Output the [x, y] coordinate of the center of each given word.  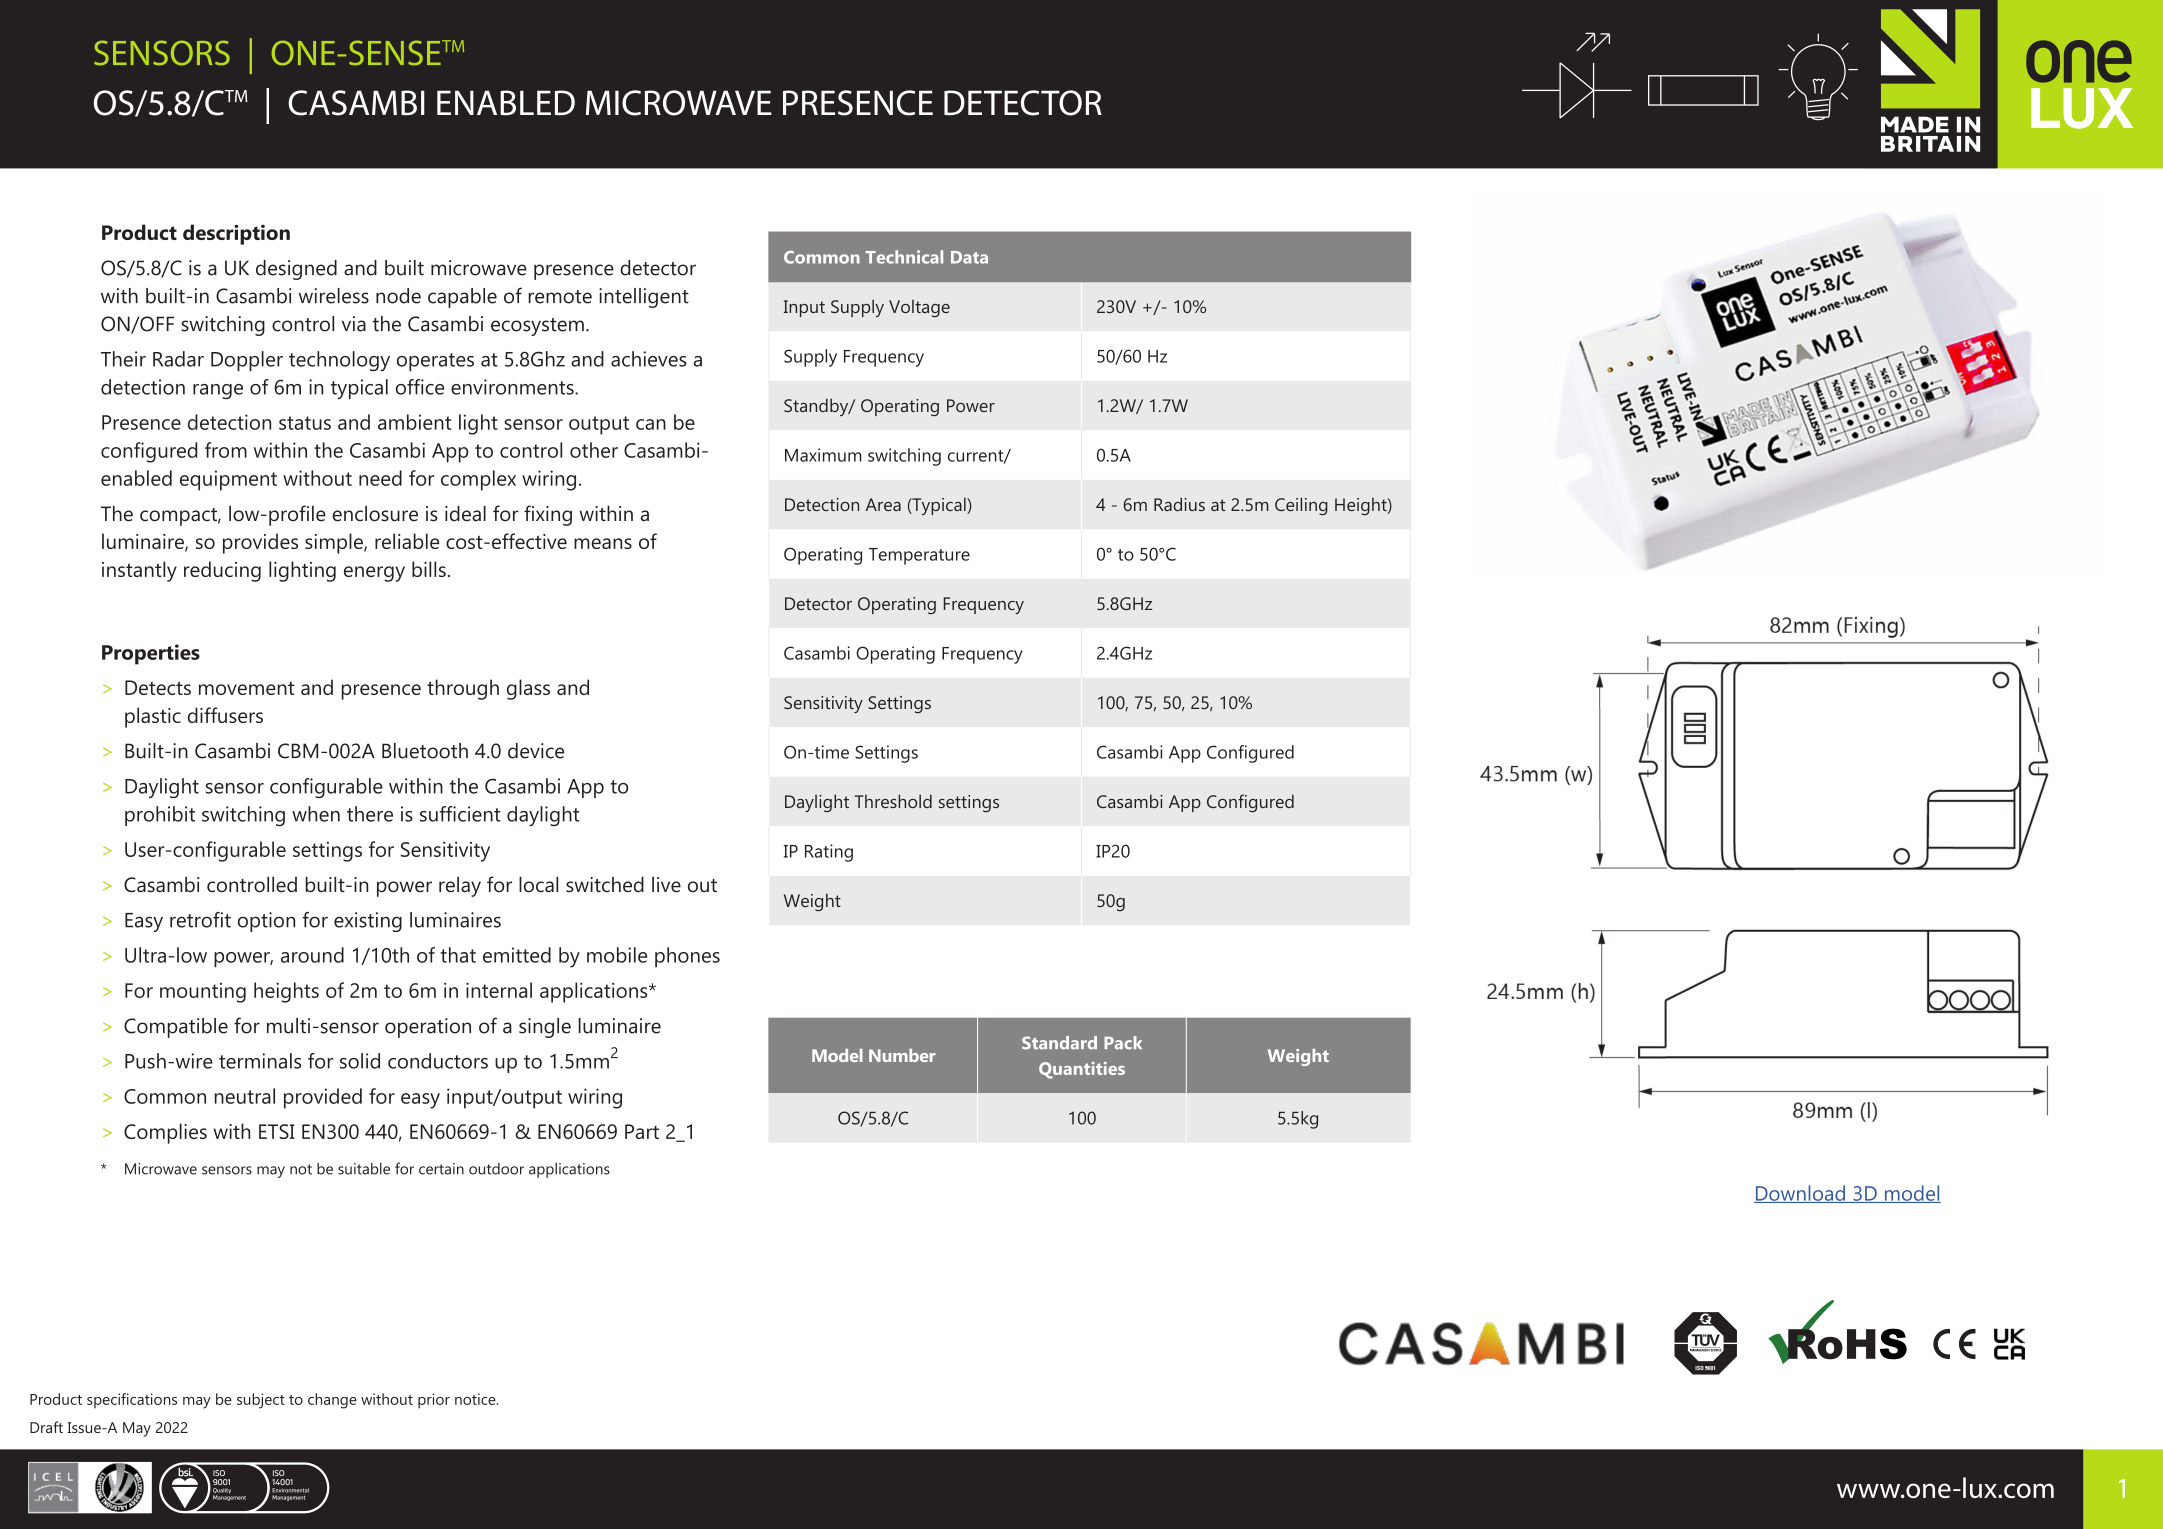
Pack [1123, 1043]
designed [296, 270]
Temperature [919, 556]
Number [902, 1055]
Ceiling [1301, 506]
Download [1800, 1194]
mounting [203, 993]
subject [261, 1401]
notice [476, 1399]
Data [969, 257]
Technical [904, 257]
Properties [151, 654]
